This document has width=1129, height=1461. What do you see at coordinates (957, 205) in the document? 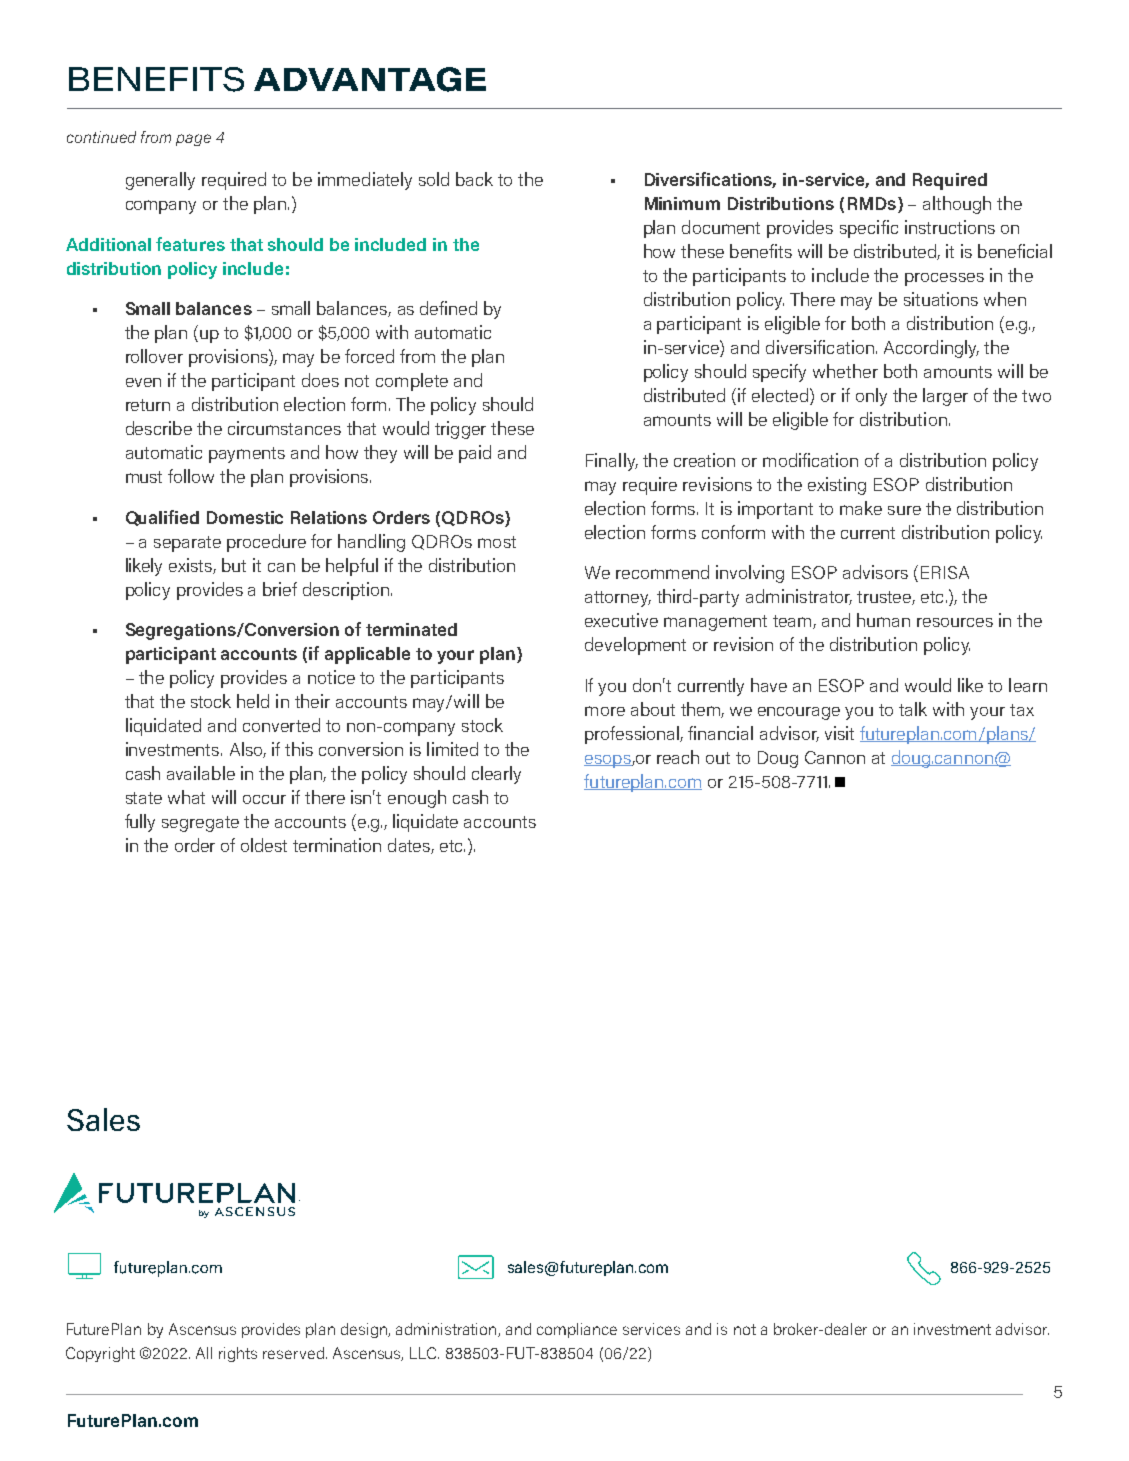
I see `although` at bounding box center [957, 205].
